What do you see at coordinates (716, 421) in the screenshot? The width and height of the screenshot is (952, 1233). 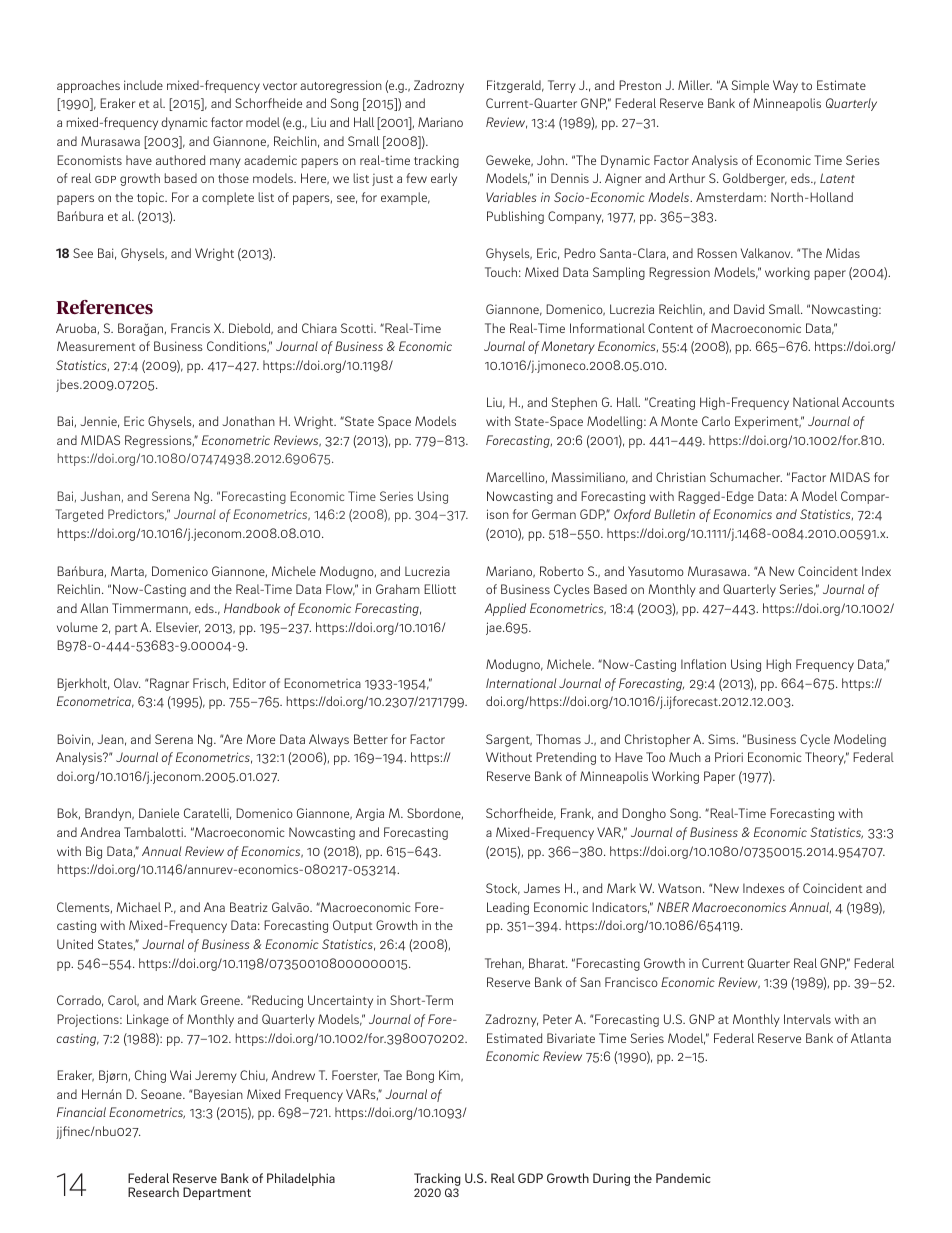 I see `Carlo` at bounding box center [716, 421].
